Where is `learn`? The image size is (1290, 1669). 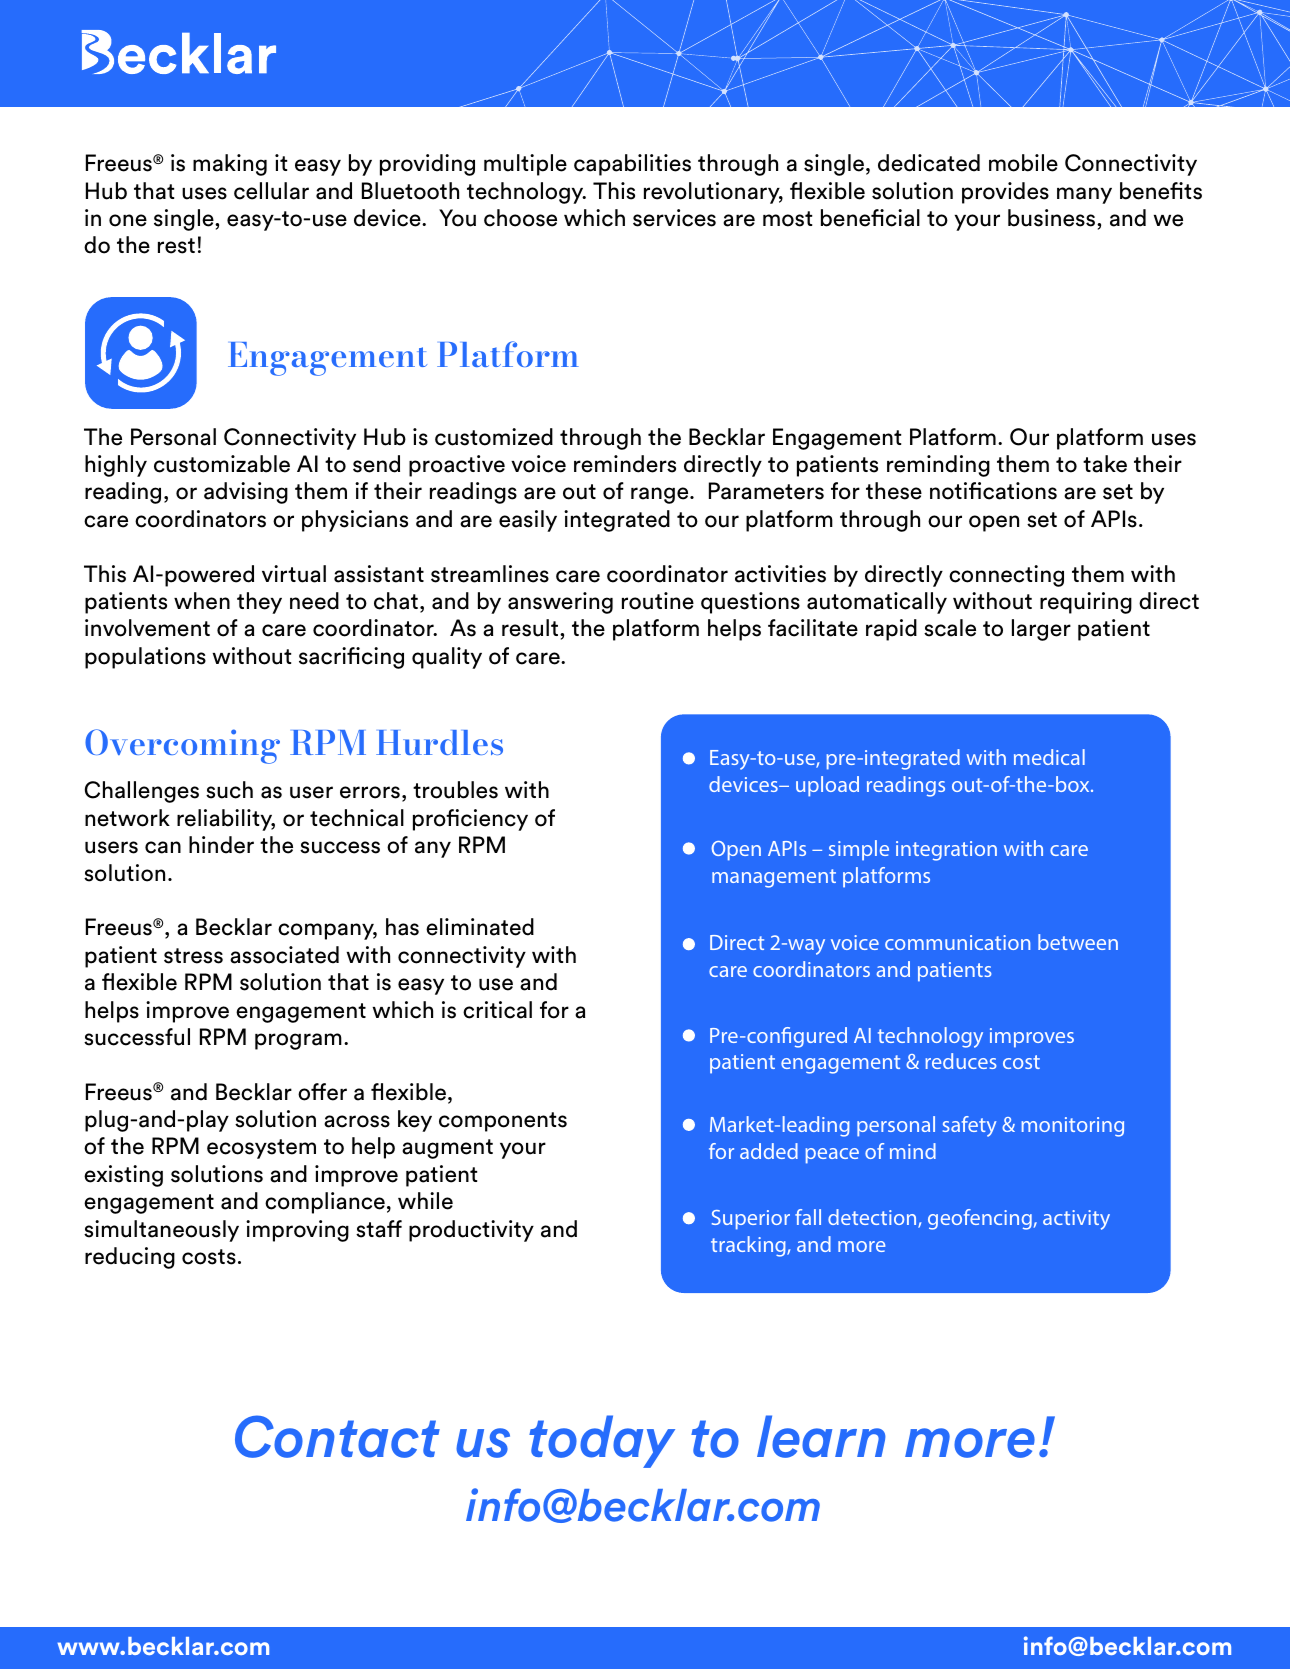
learn is located at coordinates (821, 1436).
